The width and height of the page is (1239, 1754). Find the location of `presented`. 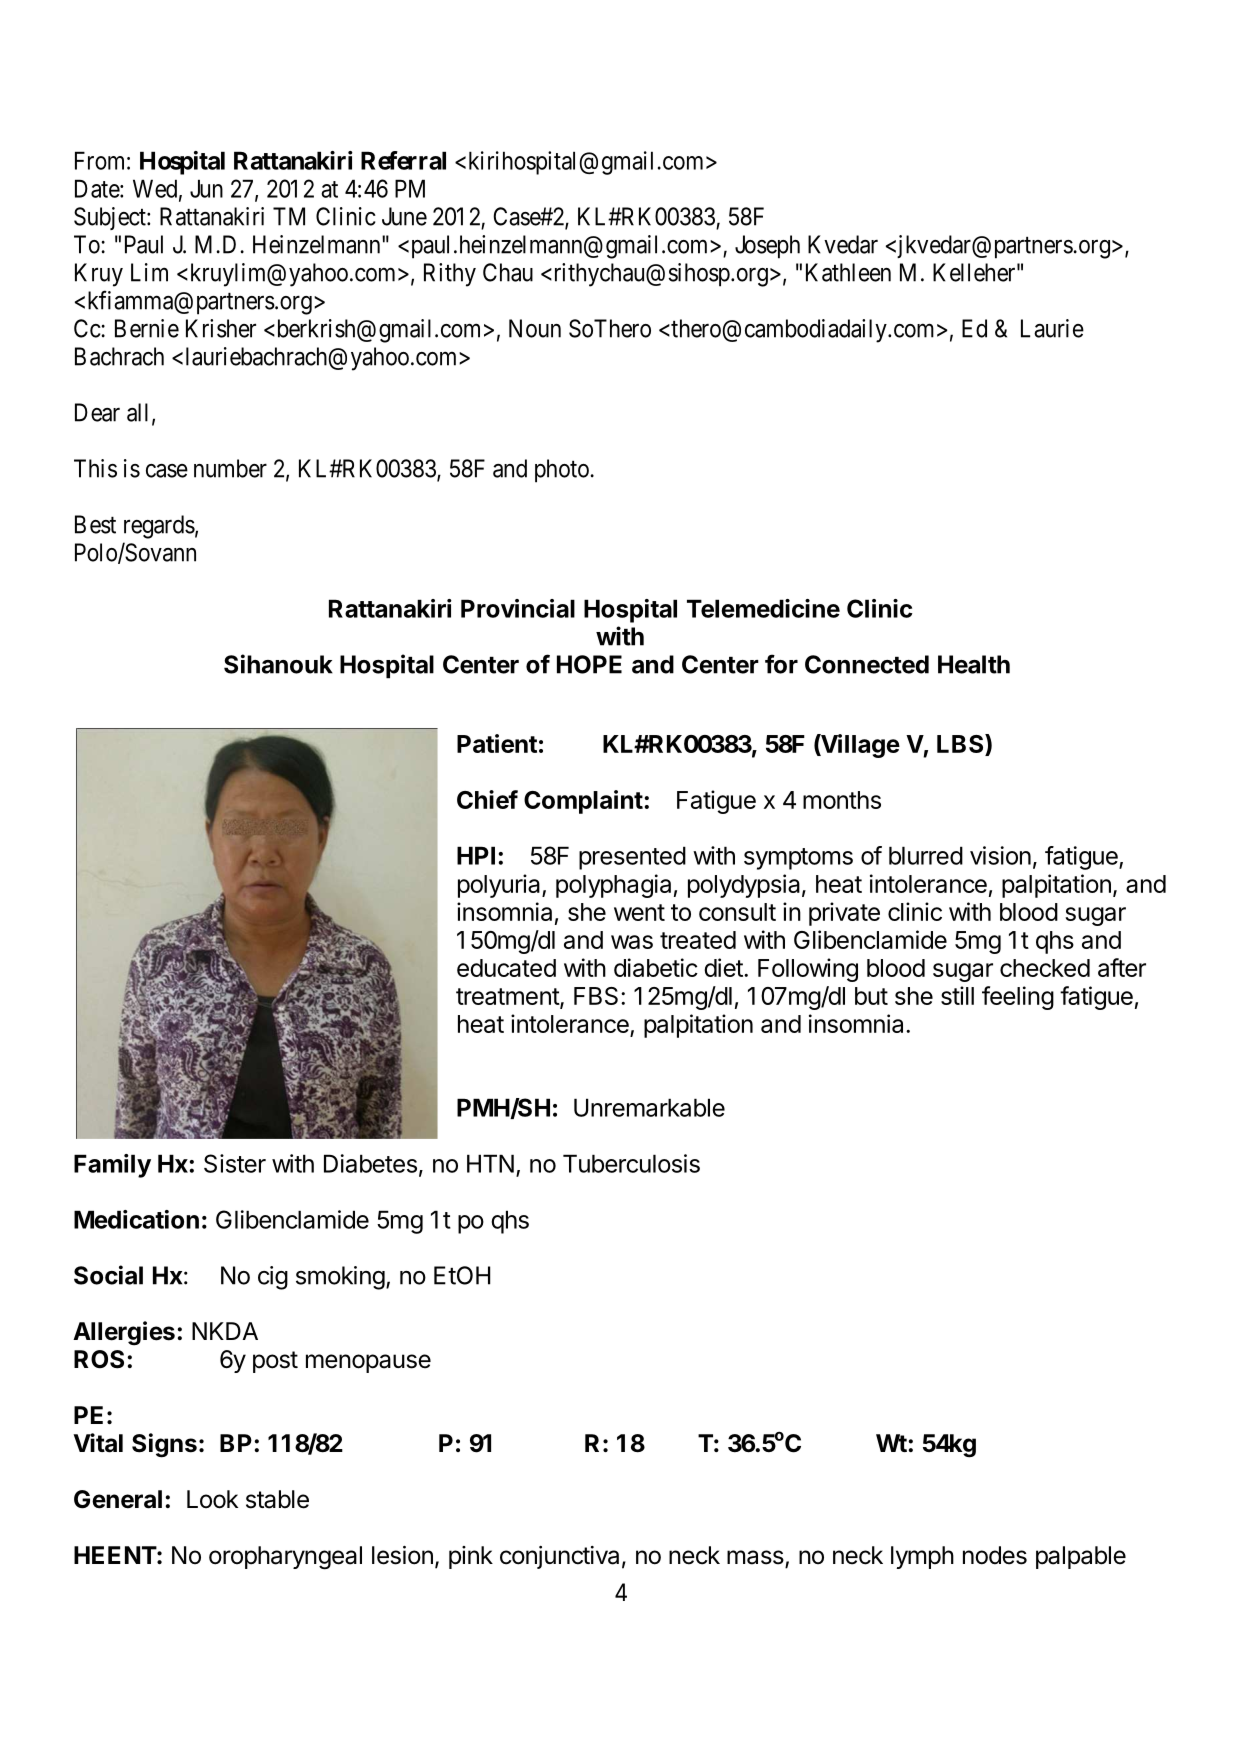

presented is located at coordinates (632, 858).
